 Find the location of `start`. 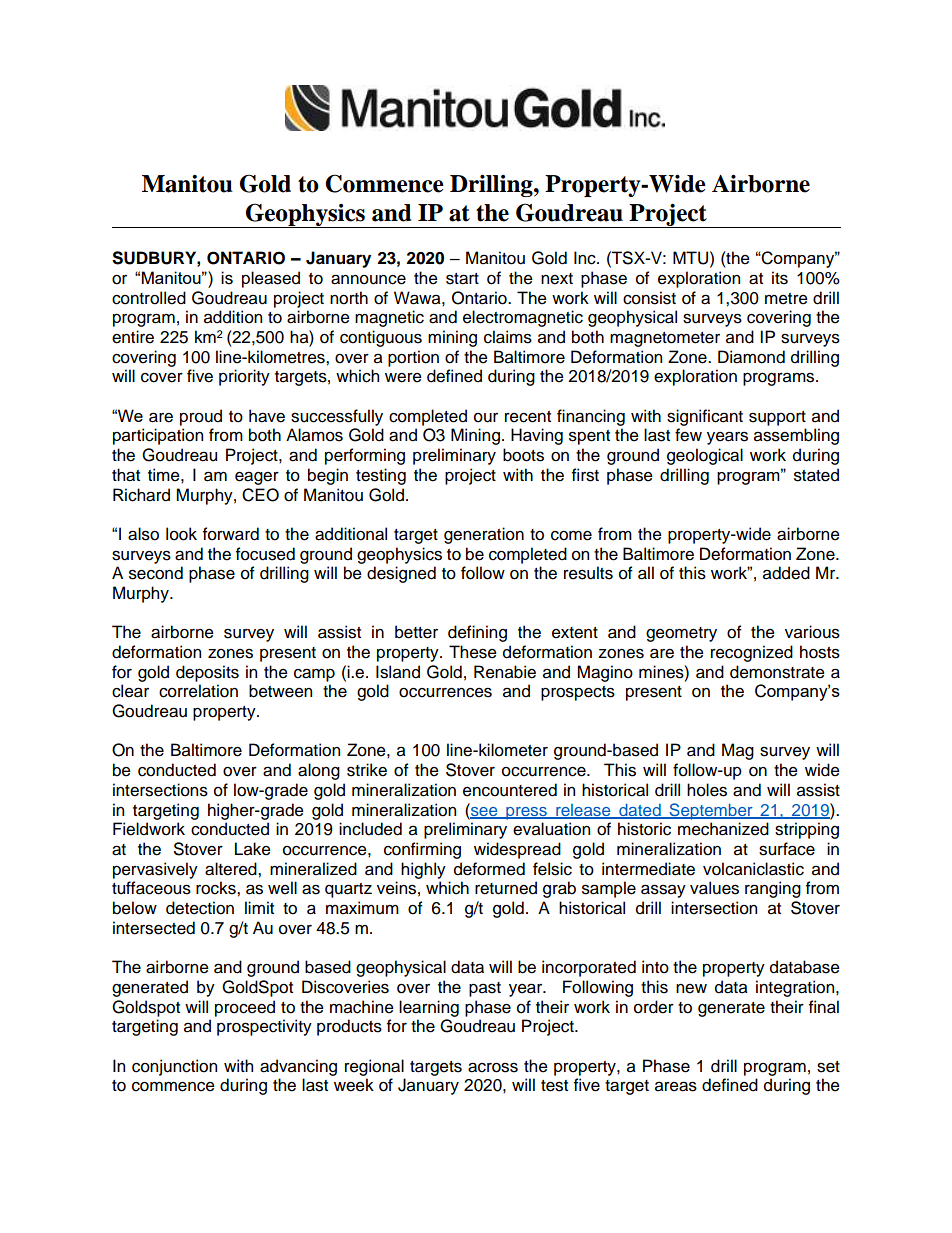

start is located at coordinates (462, 279).
